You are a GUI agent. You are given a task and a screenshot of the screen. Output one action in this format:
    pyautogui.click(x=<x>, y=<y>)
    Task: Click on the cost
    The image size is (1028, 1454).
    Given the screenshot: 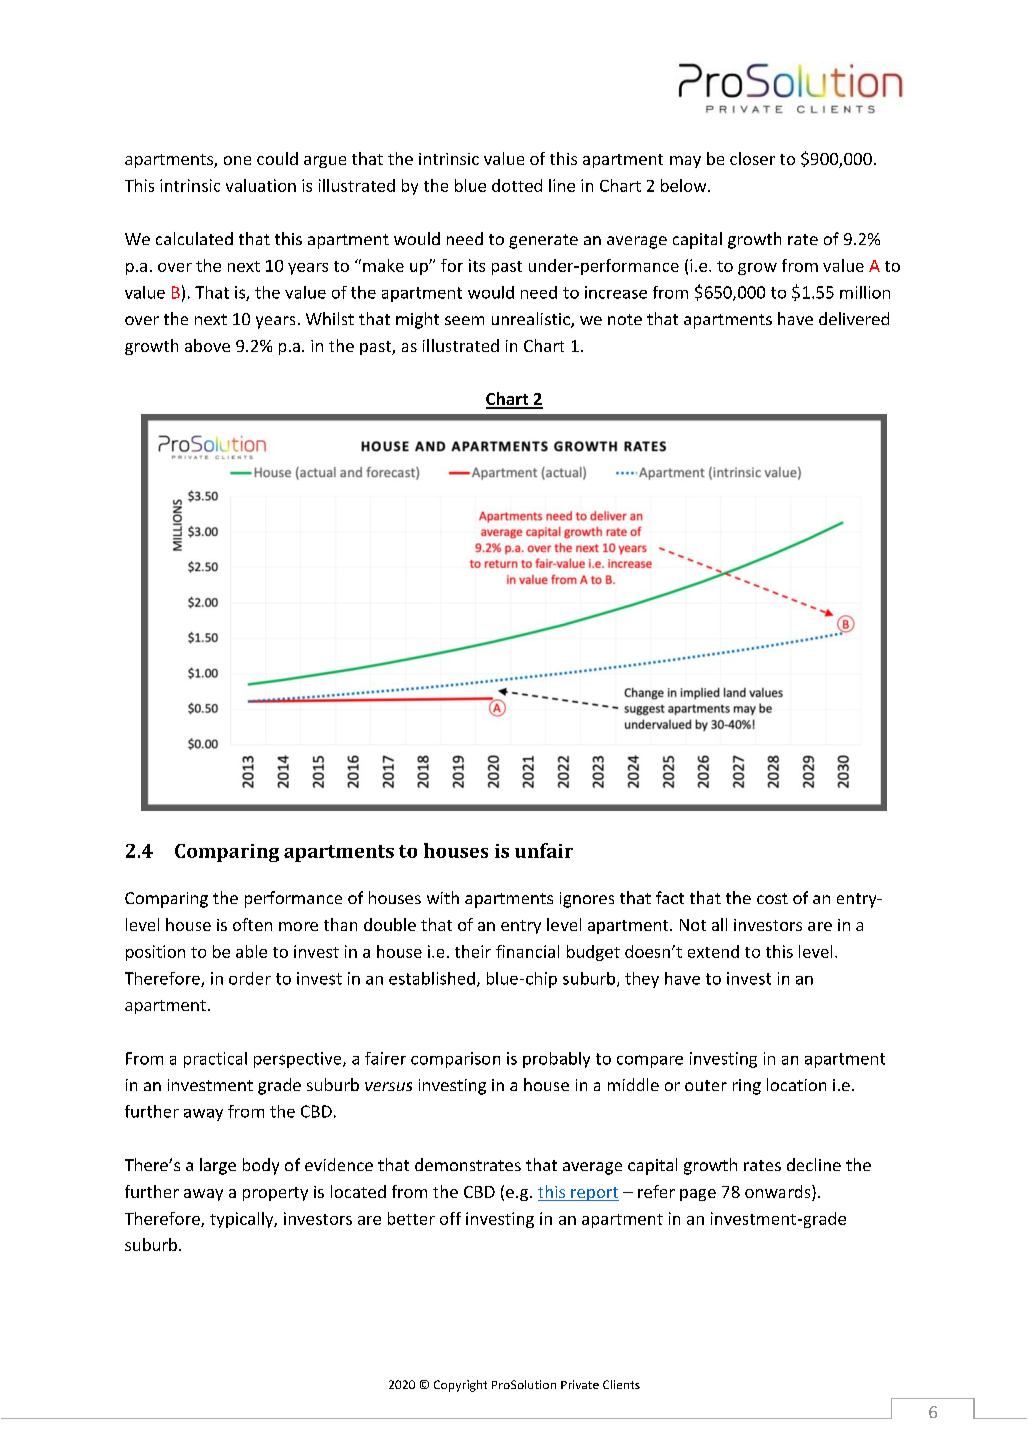 What is the action you would take?
    pyautogui.click(x=772, y=898)
